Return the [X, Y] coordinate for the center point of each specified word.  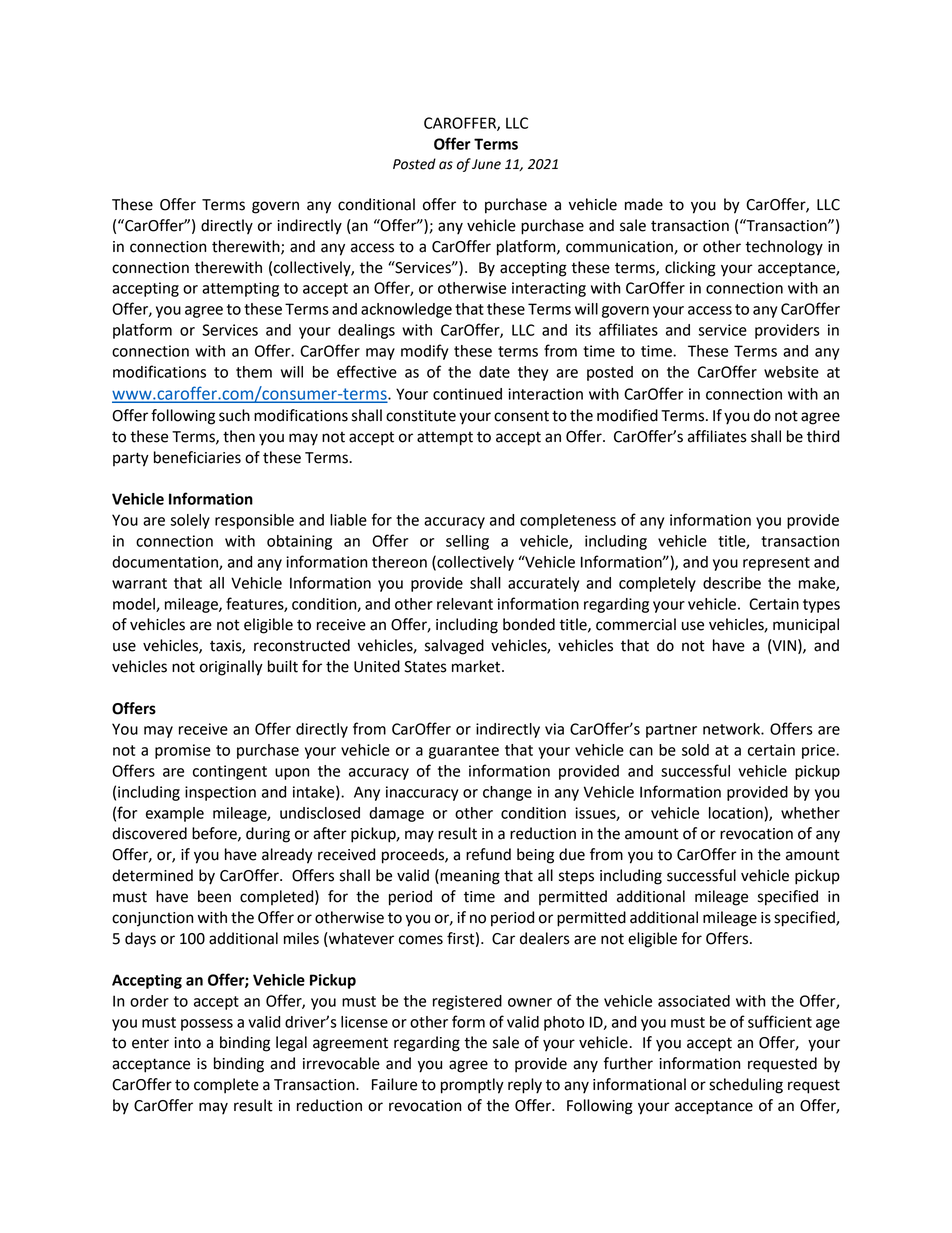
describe [732, 583]
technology [784, 248]
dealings [366, 331]
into [187, 1043]
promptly [472, 1086]
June [486, 164]
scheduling [746, 1086]
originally [231, 668]
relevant [465, 604]
